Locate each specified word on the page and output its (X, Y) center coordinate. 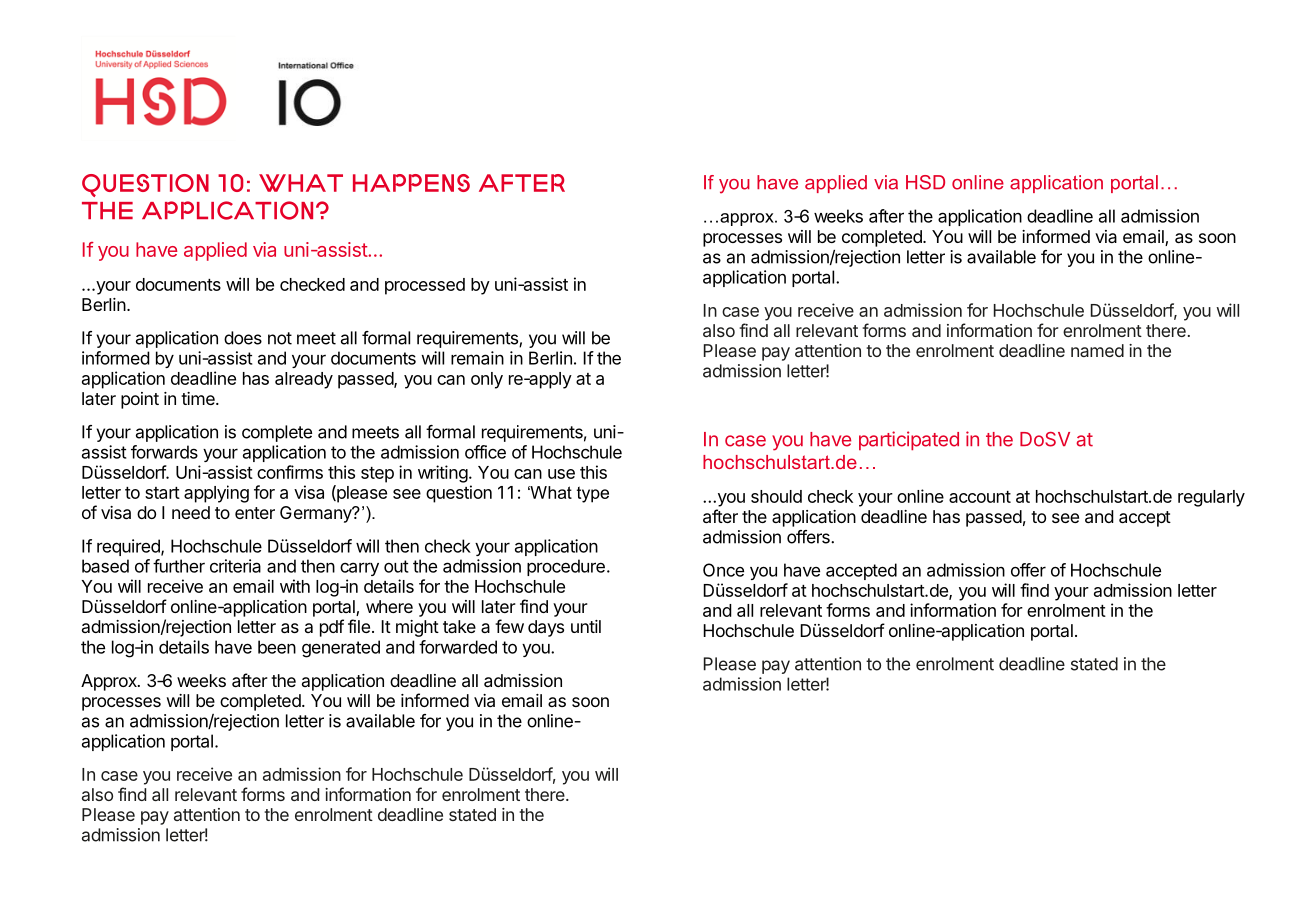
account (980, 497)
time (199, 398)
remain (477, 358)
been (277, 647)
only (487, 380)
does (243, 338)
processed (425, 286)
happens (411, 183)
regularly (1211, 498)
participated (909, 440)
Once (723, 570)
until (586, 626)
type (593, 494)
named (1097, 350)
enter (255, 513)
